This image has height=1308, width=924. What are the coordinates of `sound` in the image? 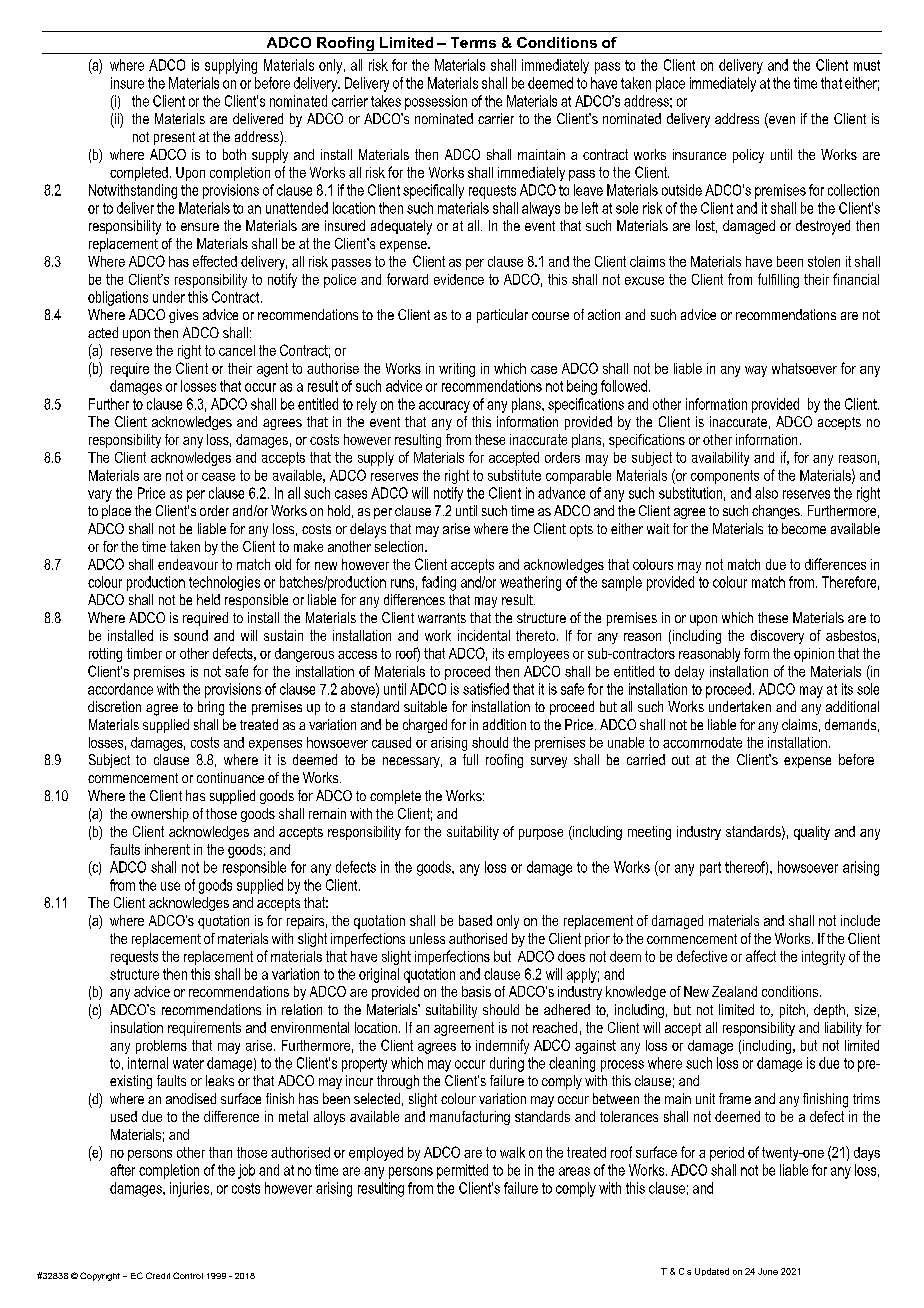 It's located at (191, 635).
